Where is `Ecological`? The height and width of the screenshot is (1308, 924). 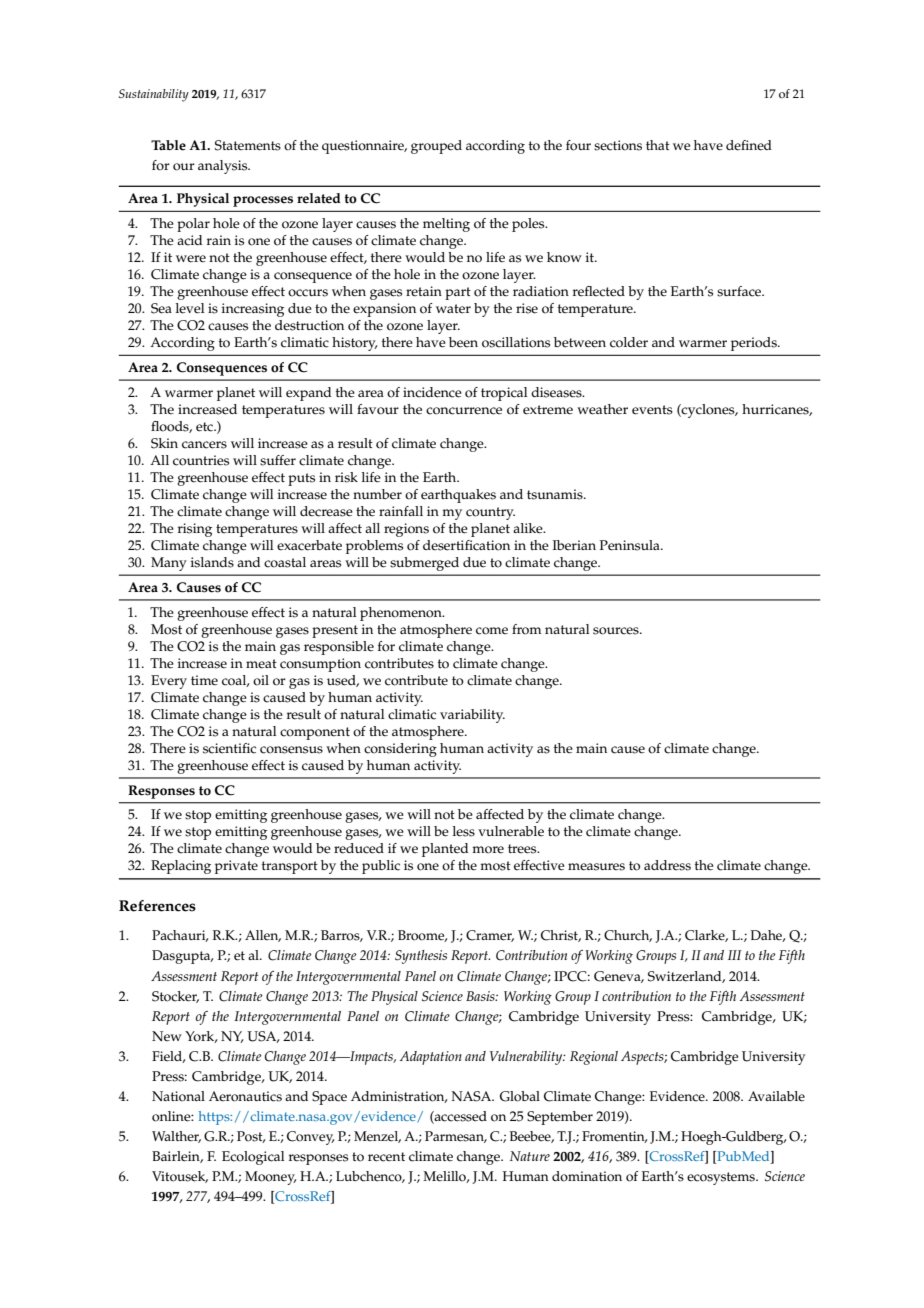 Ecological is located at coordinates (253, 1158).
